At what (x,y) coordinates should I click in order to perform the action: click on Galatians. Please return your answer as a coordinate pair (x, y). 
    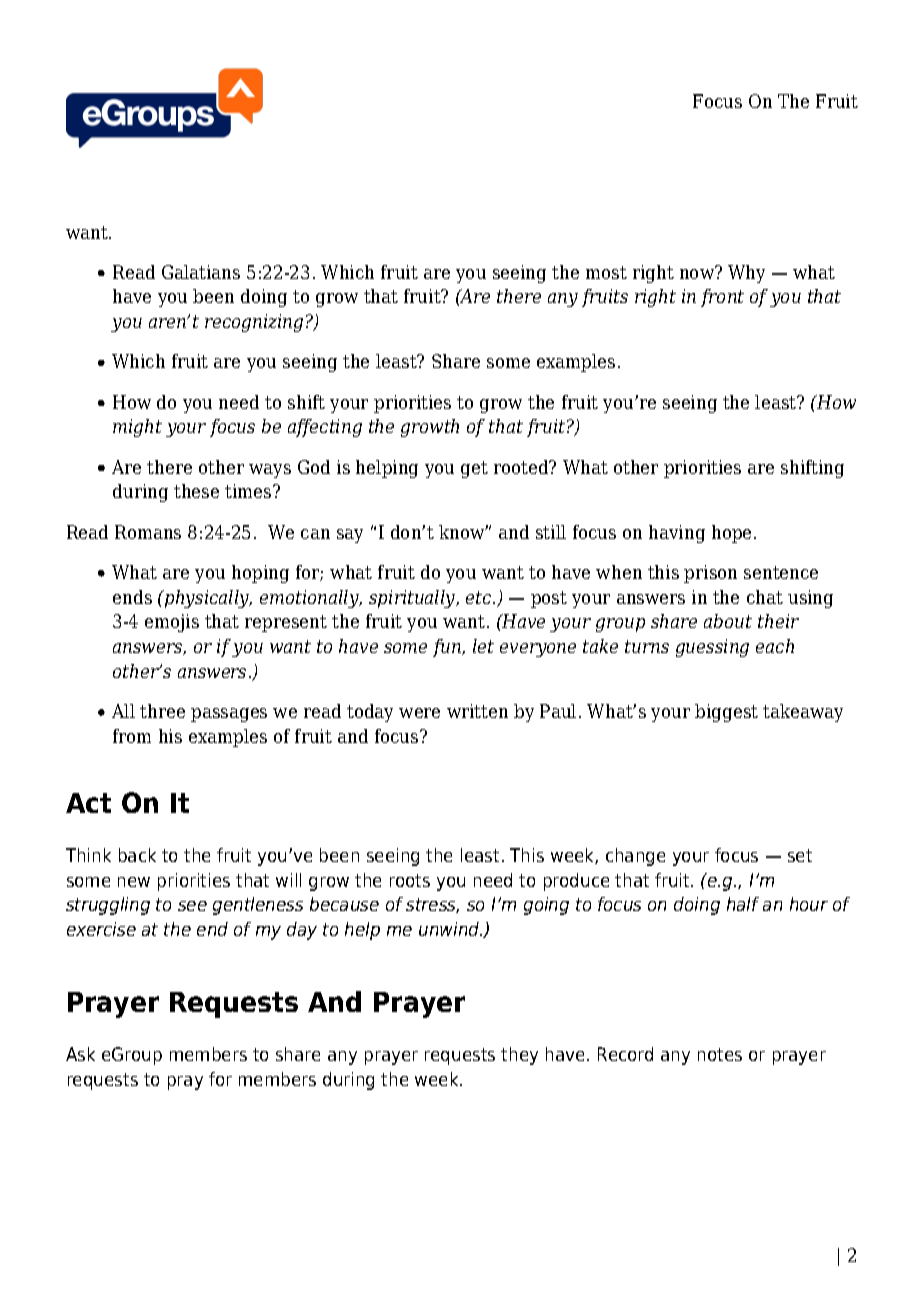
    Looking at the image, I should click on (201, 272).
